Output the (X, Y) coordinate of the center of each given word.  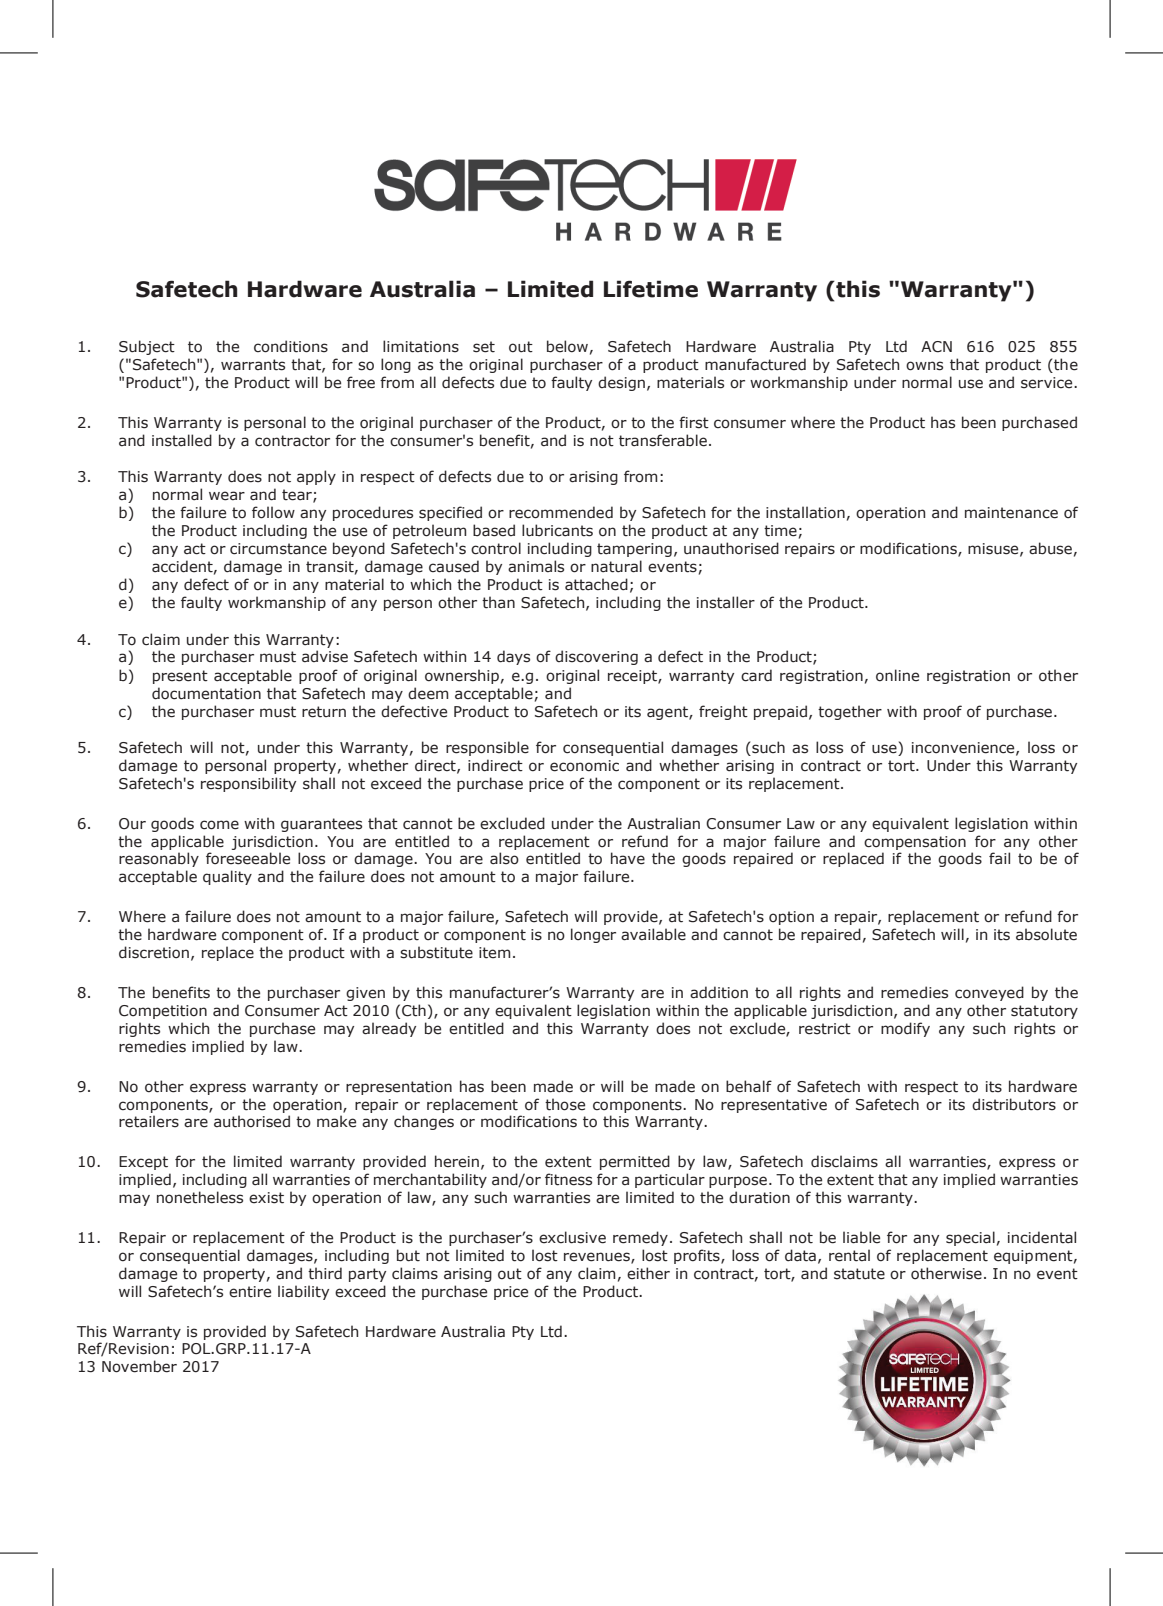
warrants (253, 365)
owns (924, 366)
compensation (915, 843)
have (628, 858)
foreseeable (248, 858)
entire (250, 1292)
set (484, 347)
